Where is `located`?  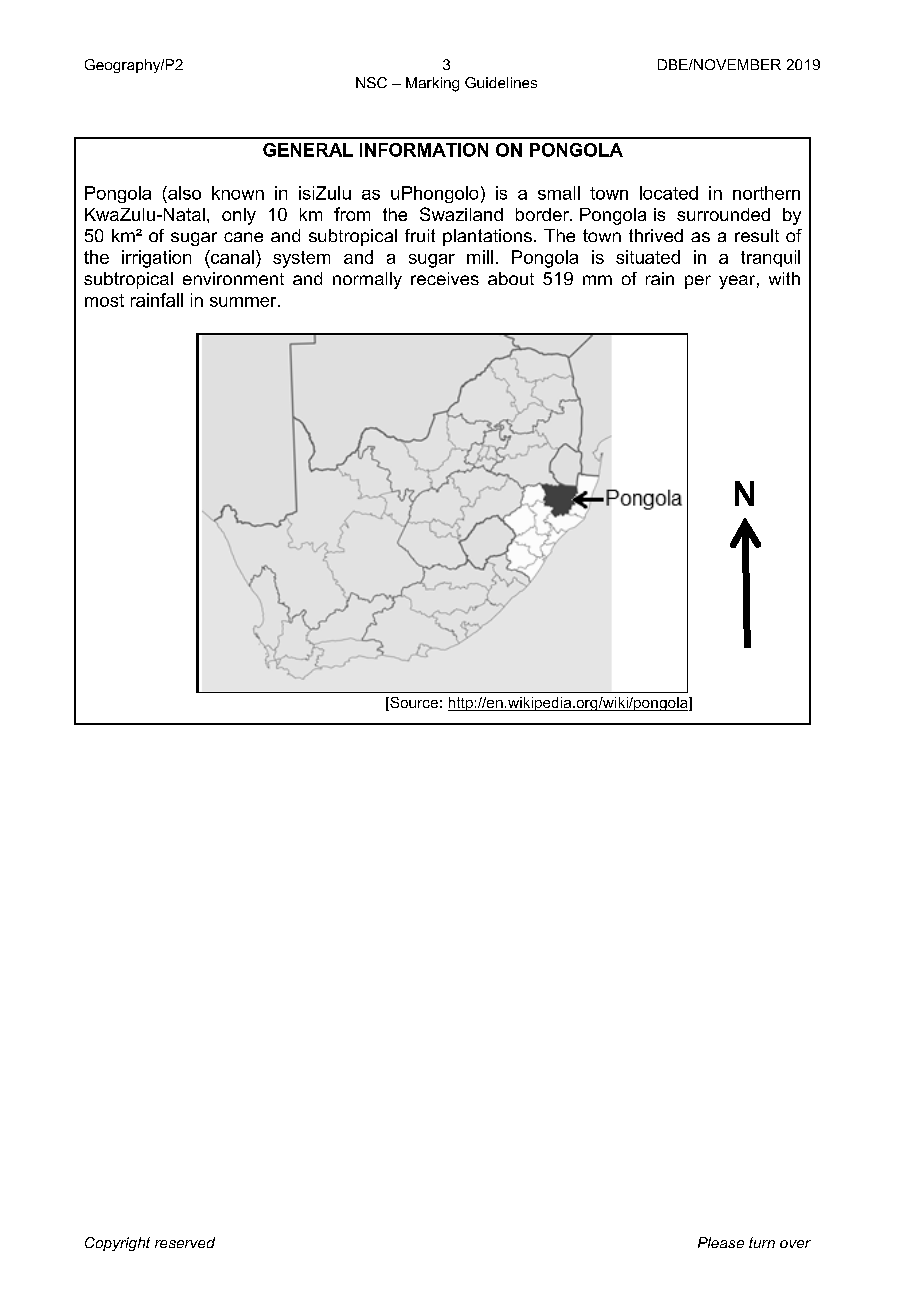 located is located at coordinates (669, 193).
